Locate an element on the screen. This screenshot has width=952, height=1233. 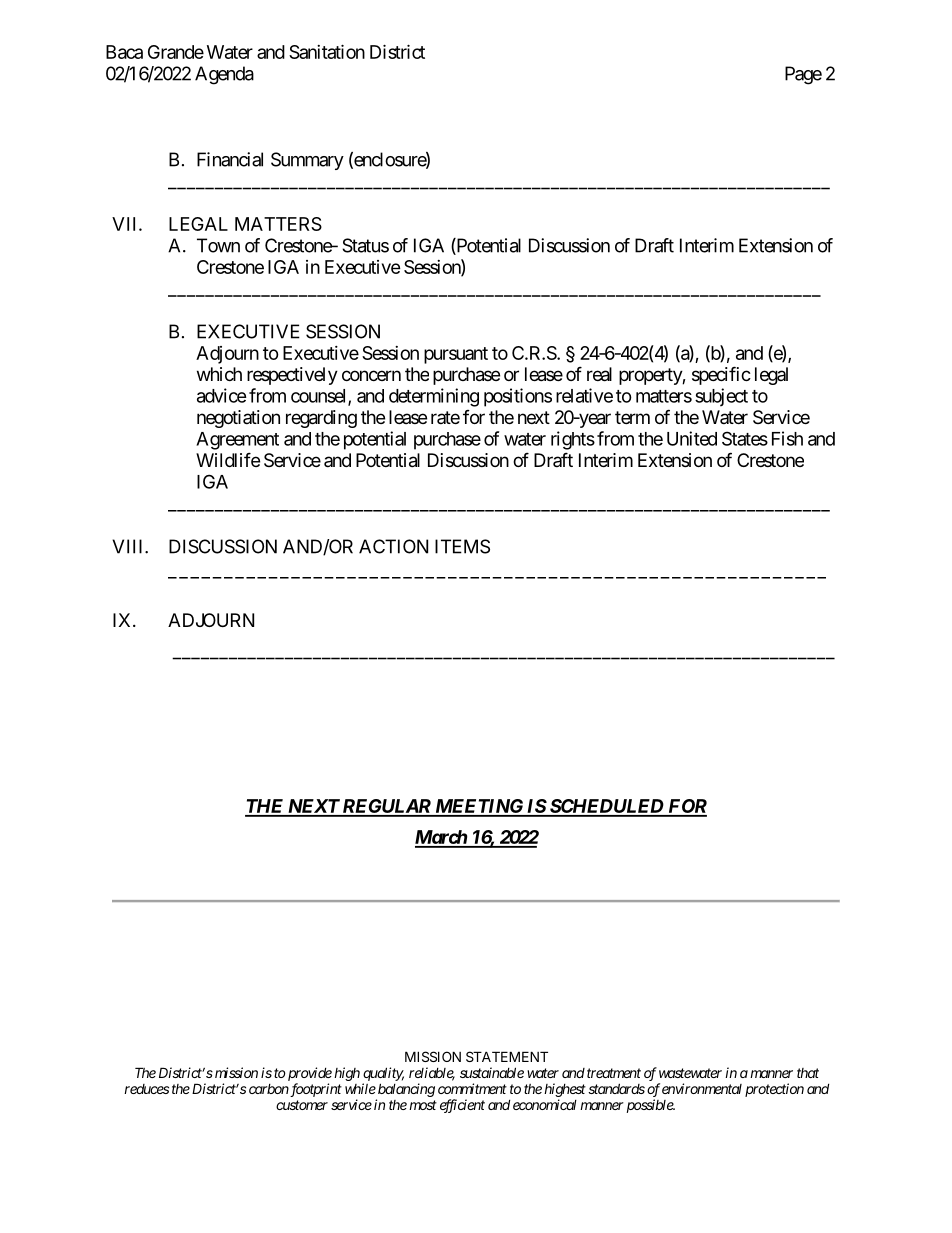
Agenda is located at coordinates (224, 75).
